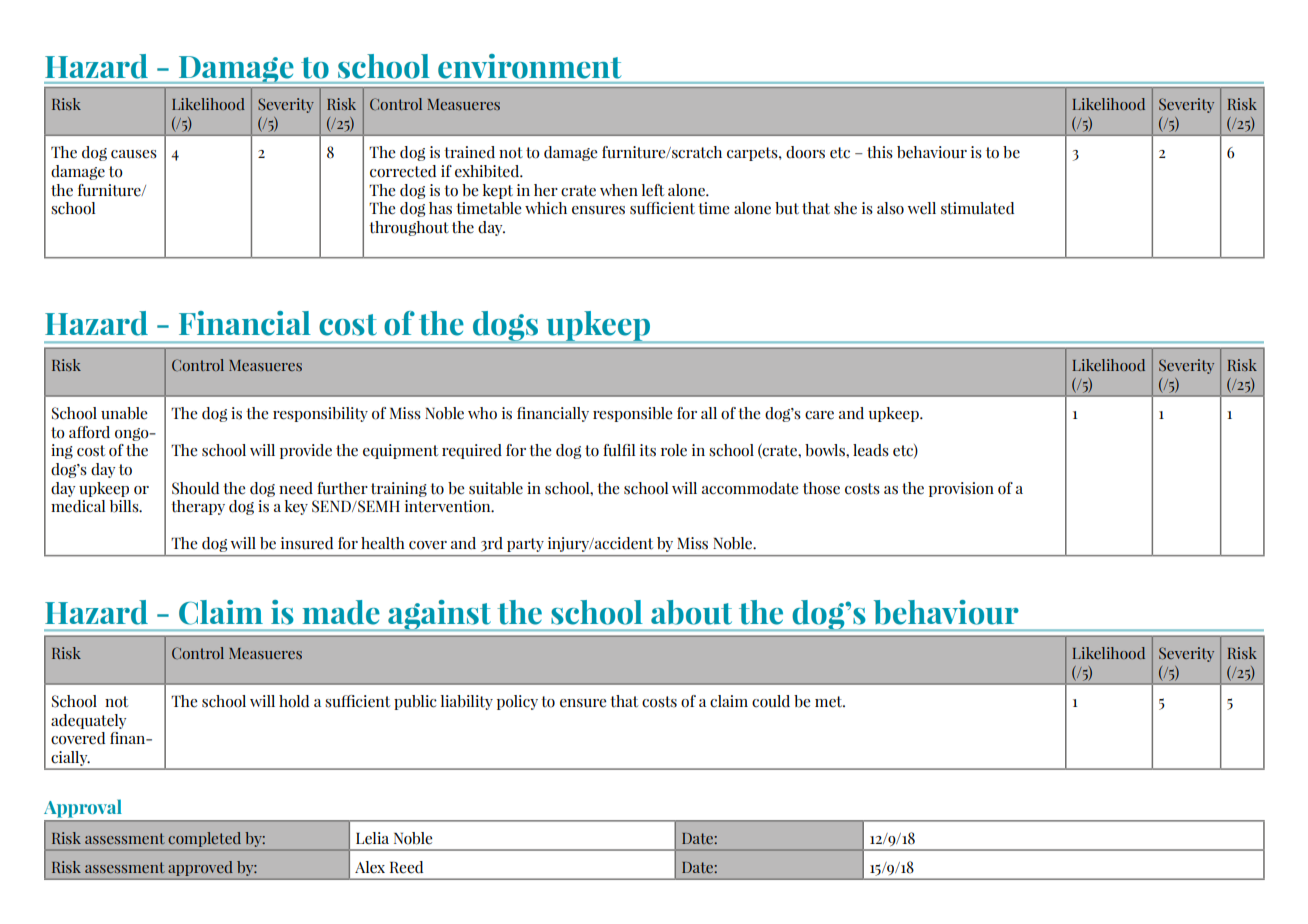 This page has height=924, width=1308. What do you see at coordinates (496, 488) in the page?
I see `suitable` at bounding box center [496, 488].
